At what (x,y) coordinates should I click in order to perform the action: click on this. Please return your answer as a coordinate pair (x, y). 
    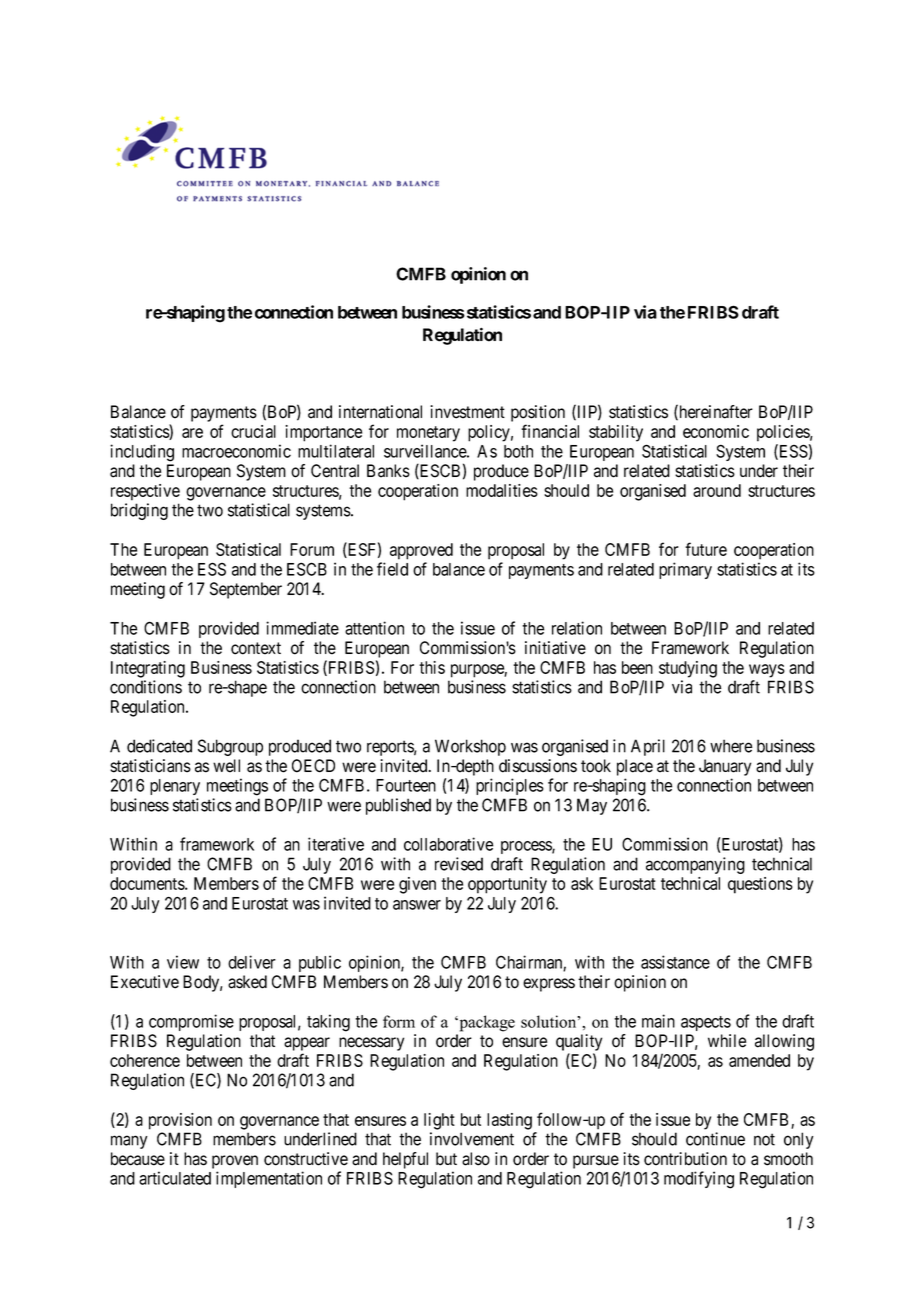
    Looking at the image, I should click on (432, 667).
